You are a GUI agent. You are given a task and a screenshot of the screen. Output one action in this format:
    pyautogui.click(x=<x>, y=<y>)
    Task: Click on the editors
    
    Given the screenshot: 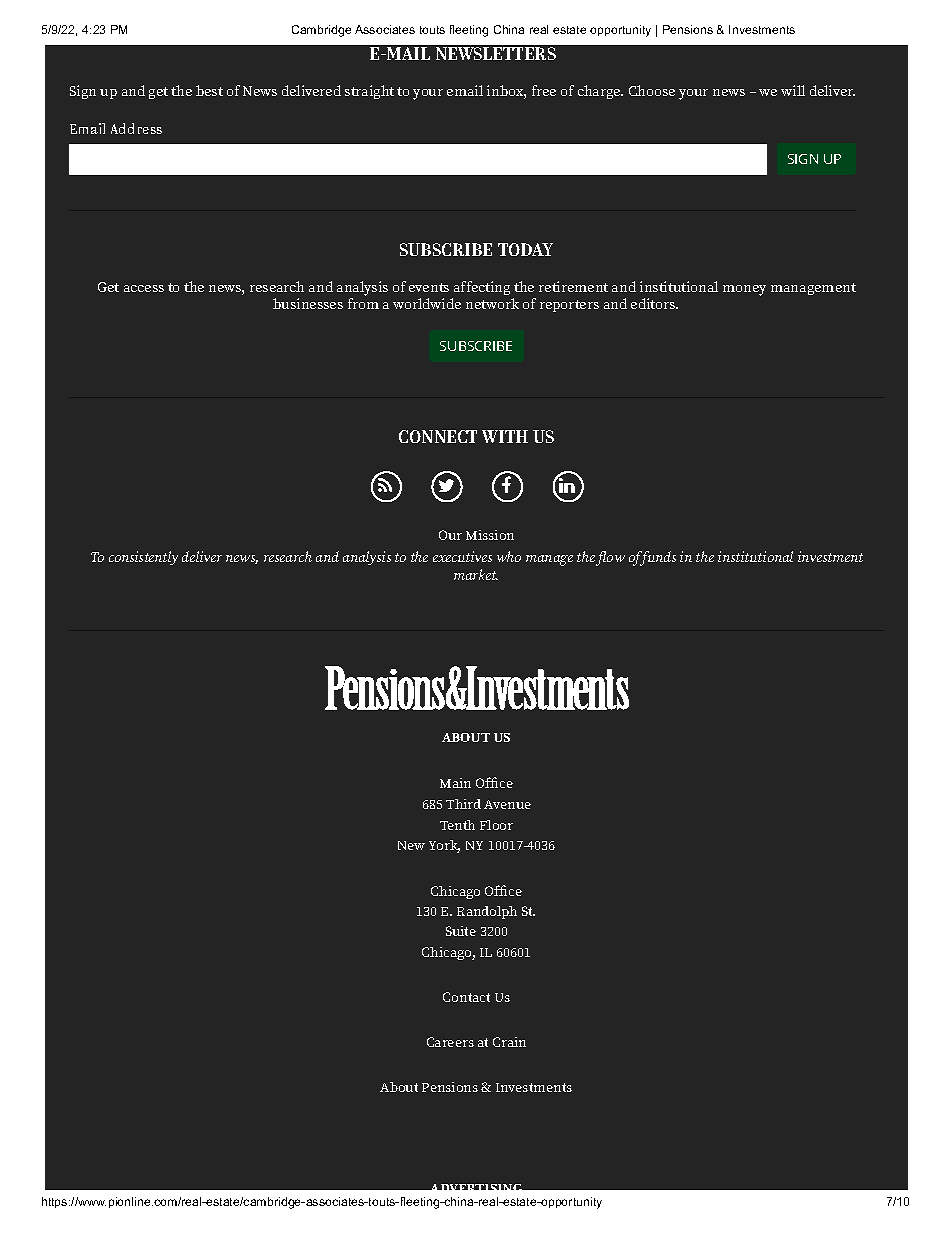 What is the action you would take?
    pyautogui.click(x=654, y=303)
